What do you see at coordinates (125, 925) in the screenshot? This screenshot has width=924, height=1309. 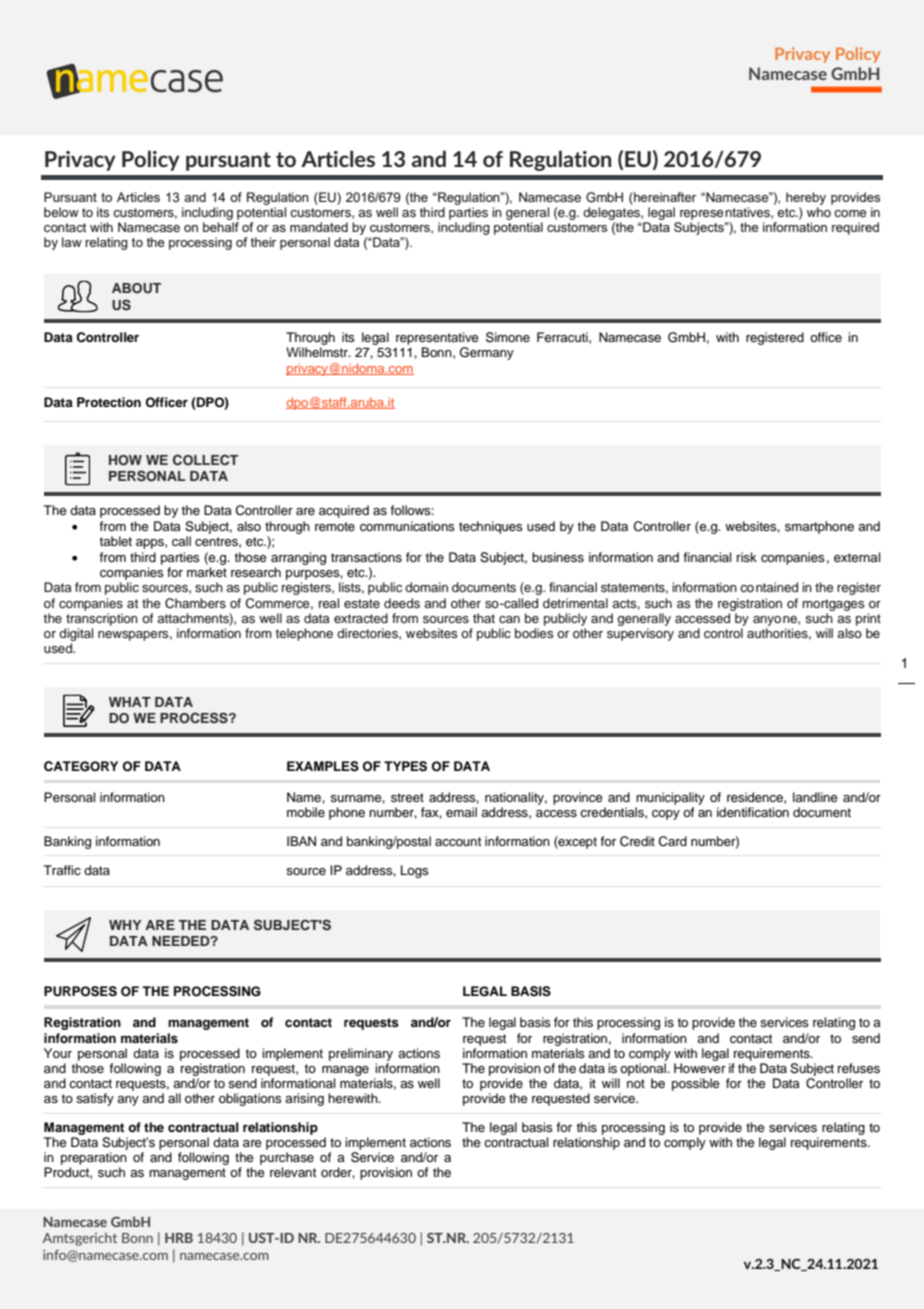 I see `WHY` at bounding box center [125, 925].
